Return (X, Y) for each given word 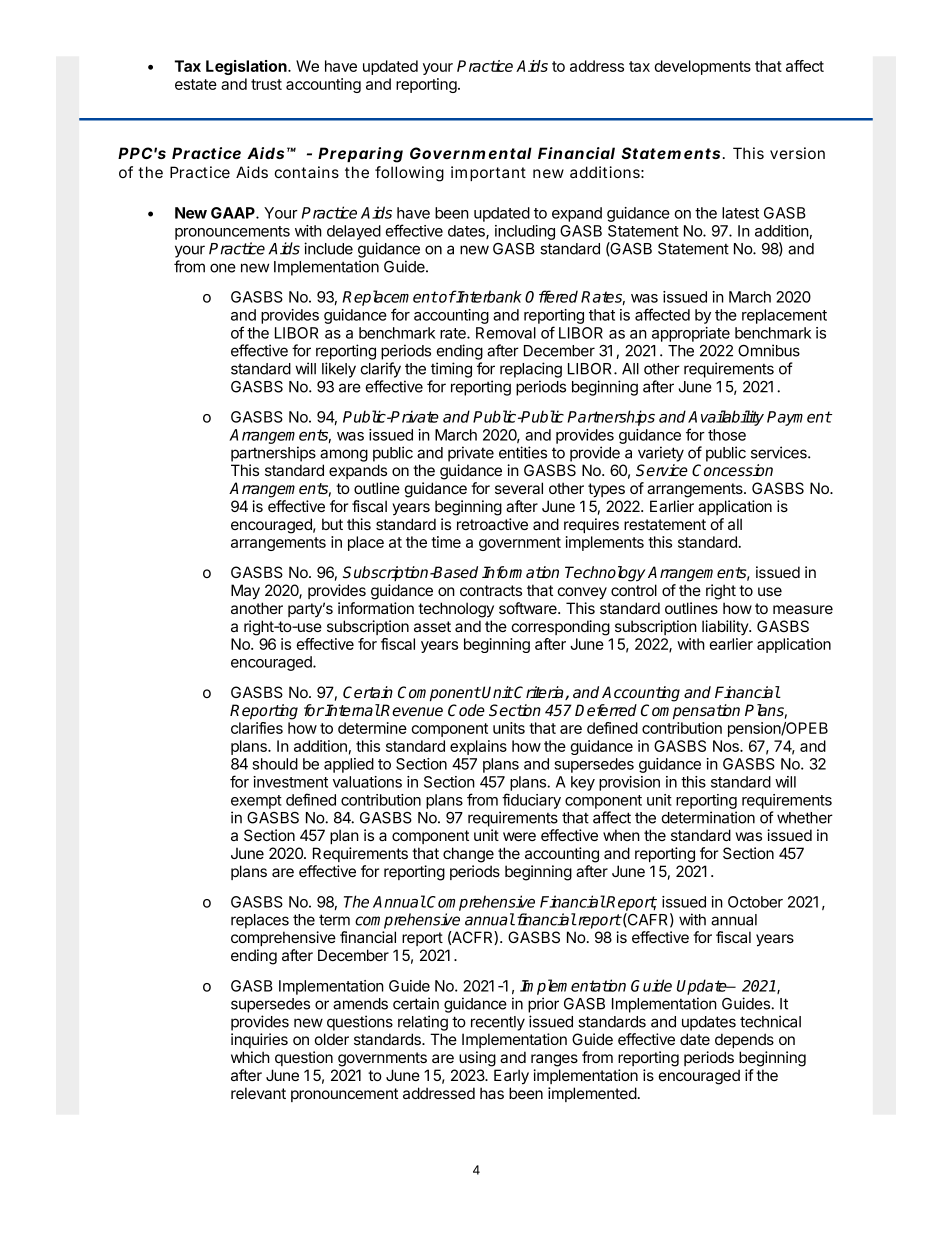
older (332, 1039)
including (525, 232)
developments (702, 67)
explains (478, 747)
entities (523, 452)
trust (266, 84)
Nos (727, 746)
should (275, 764)
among (344, 455)
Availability (726, 418)
